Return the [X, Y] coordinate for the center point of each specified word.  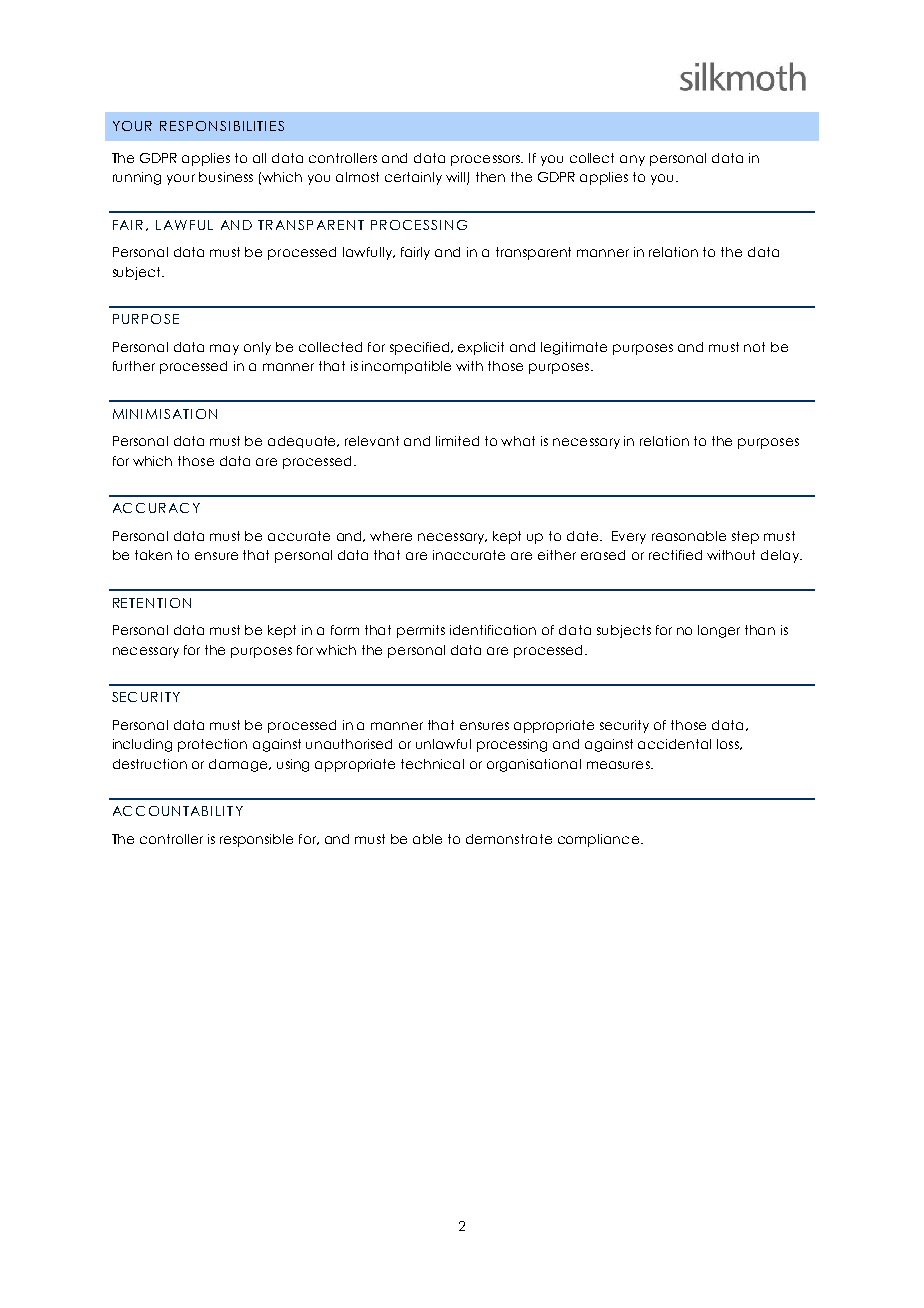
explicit [481, 348]
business [226, 177]
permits [421, 631]
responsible [256, 840]
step [745, 537]
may [224, 349]
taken [153, 555]
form [345, 630]
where [391, 536]
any [632, 160]
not [754, 347]
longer [719, 631]
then [490, 177]
